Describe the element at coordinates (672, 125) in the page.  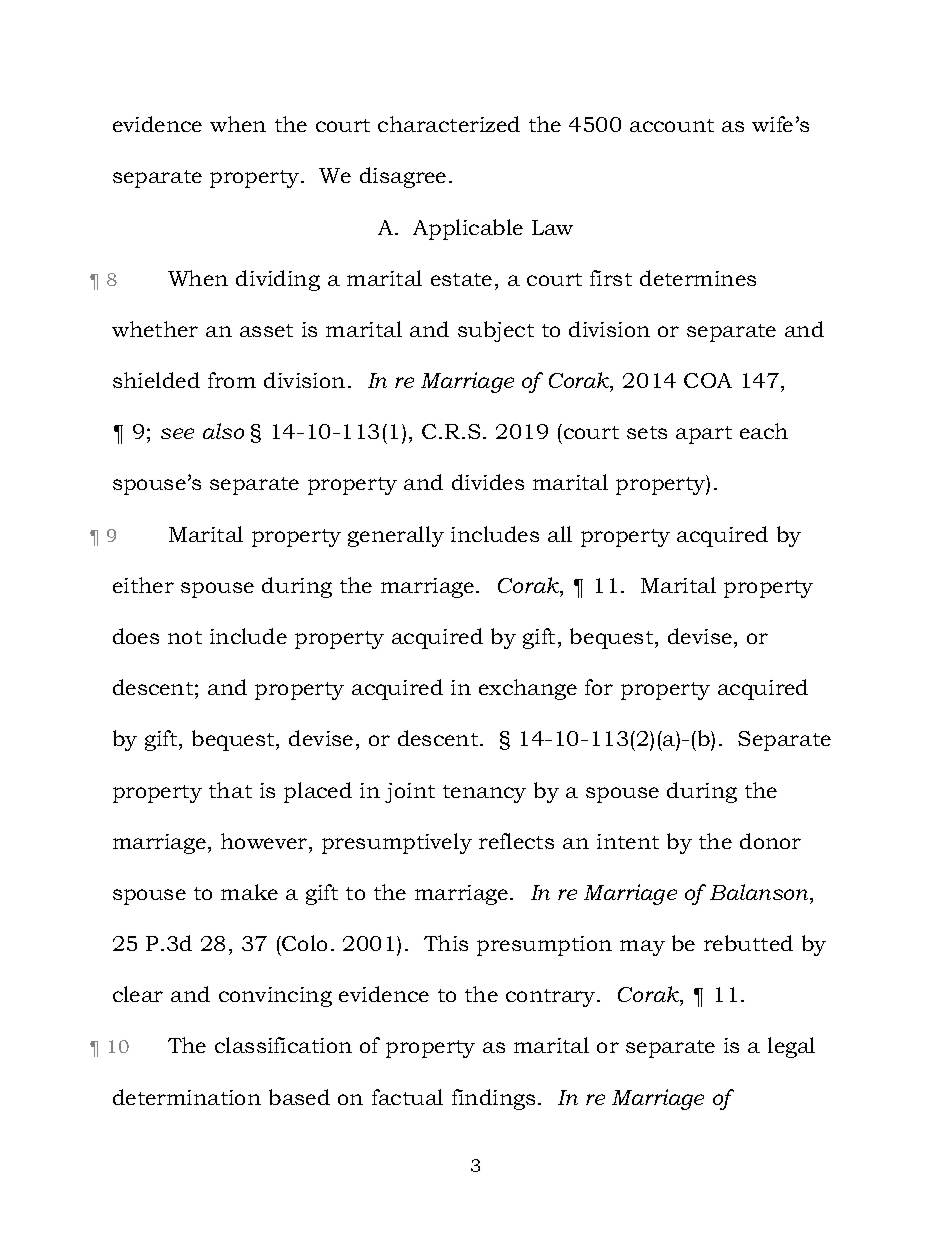
I see `account` at that location.
